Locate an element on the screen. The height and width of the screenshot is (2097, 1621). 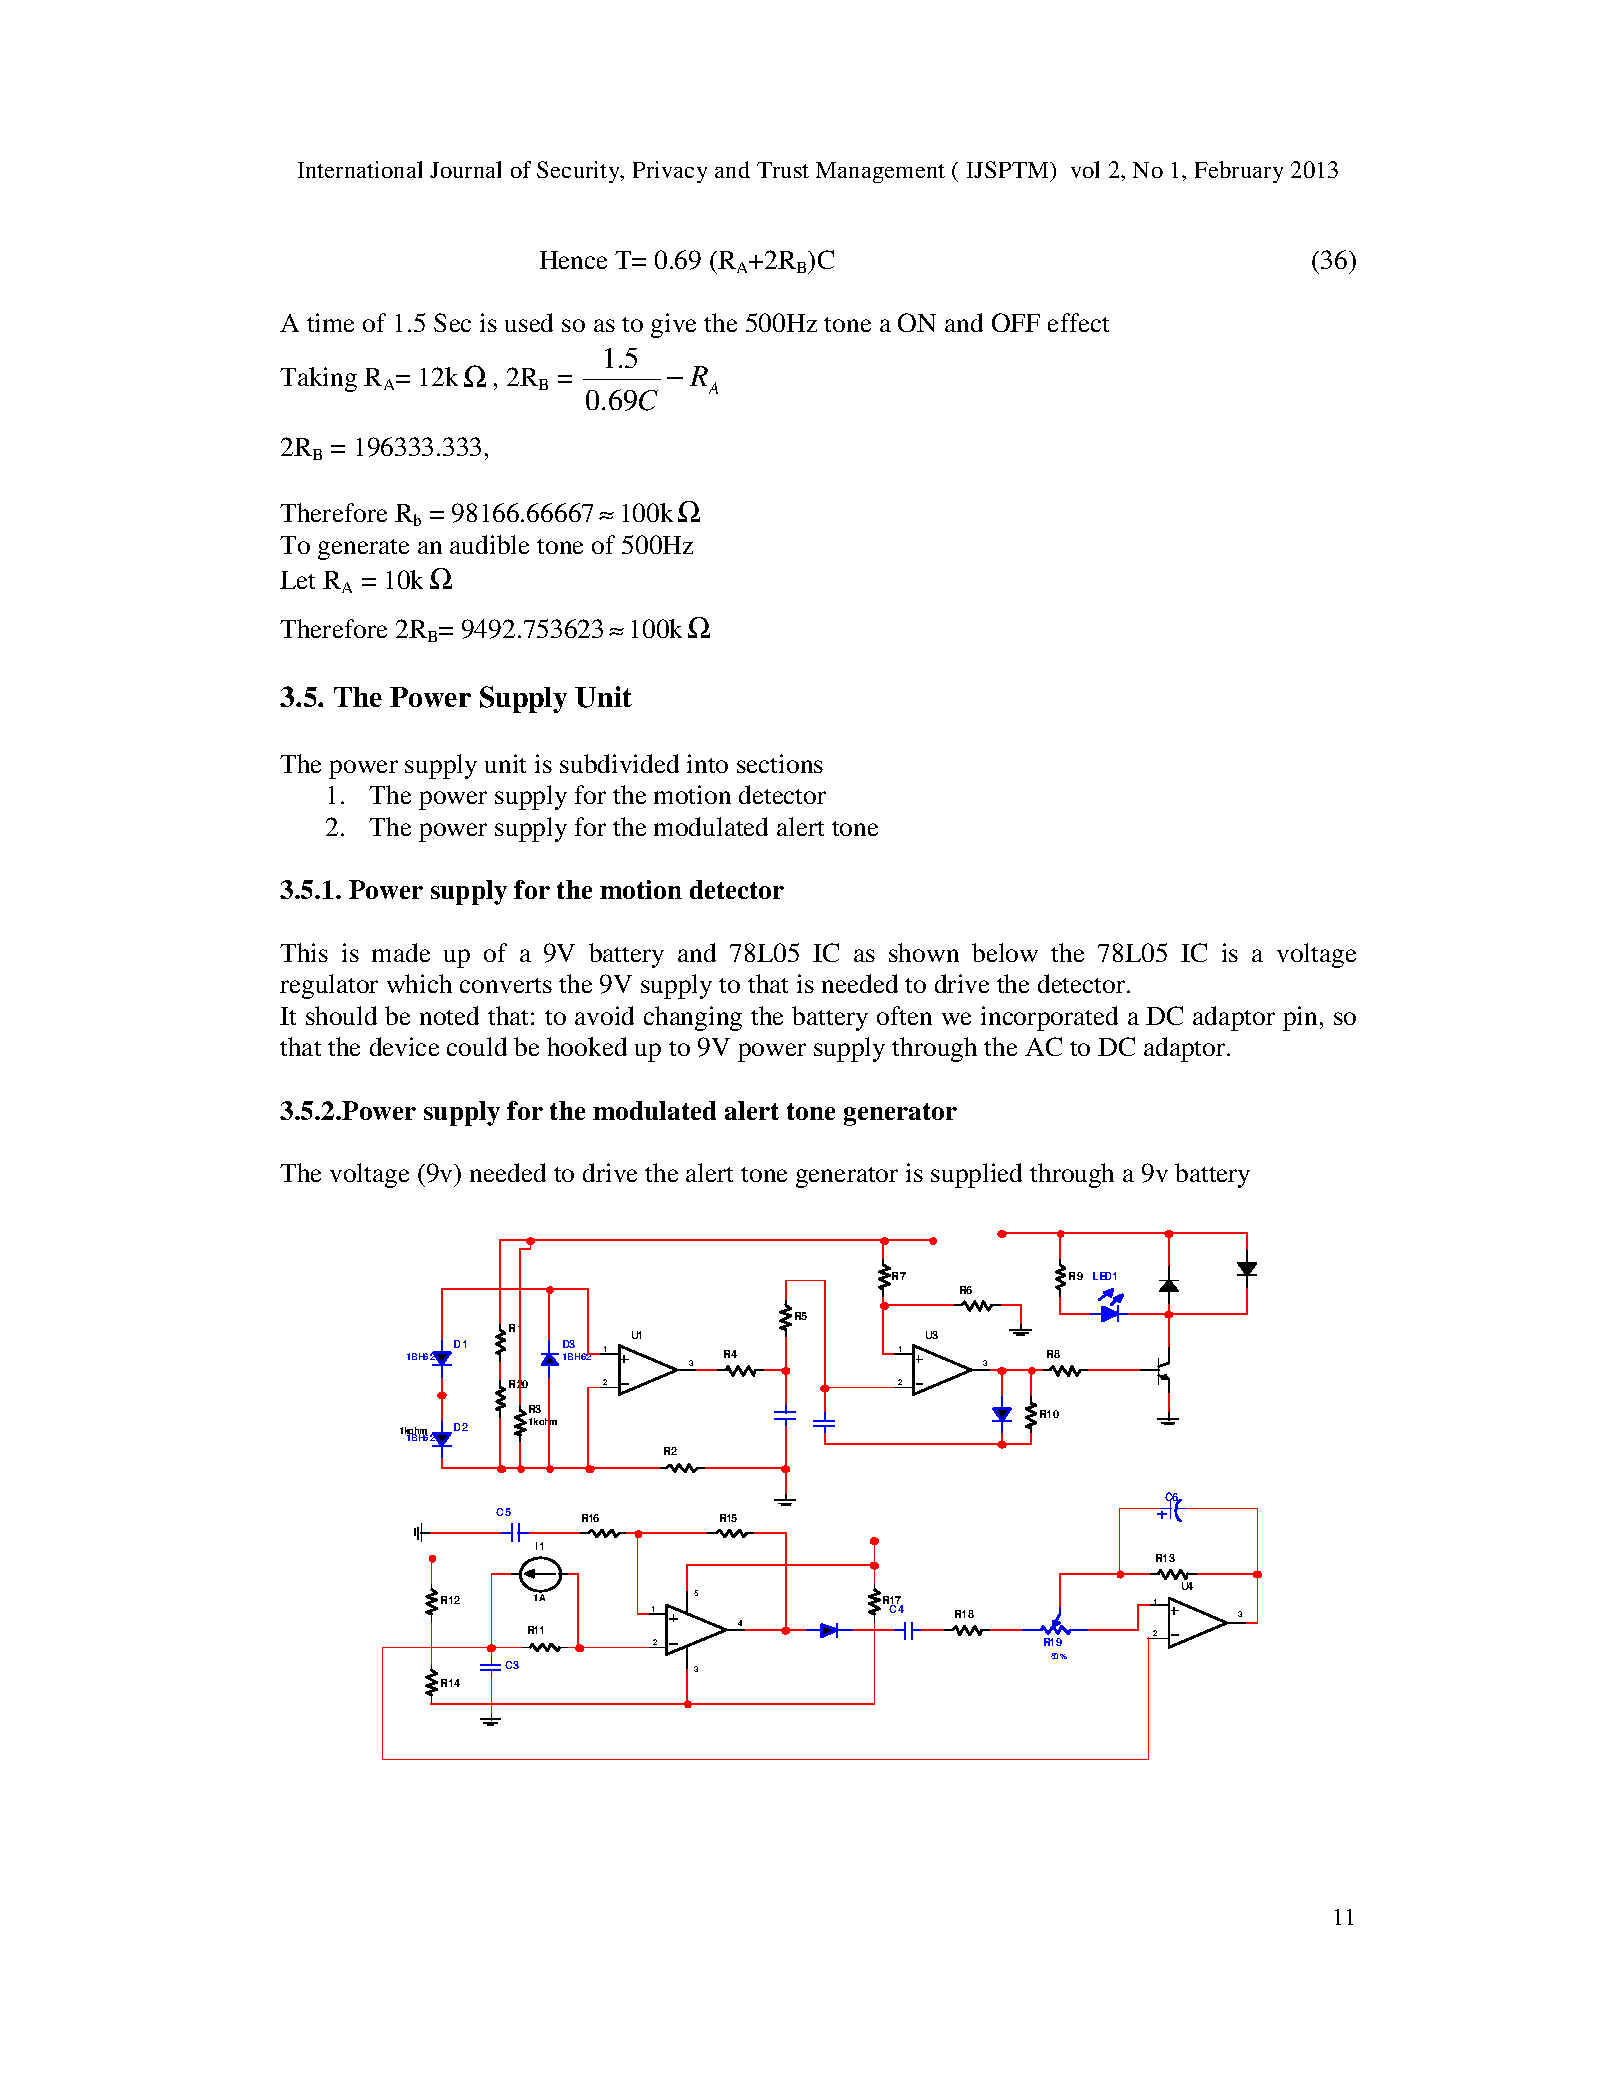
Trust is located at coordinates (783, 170).
